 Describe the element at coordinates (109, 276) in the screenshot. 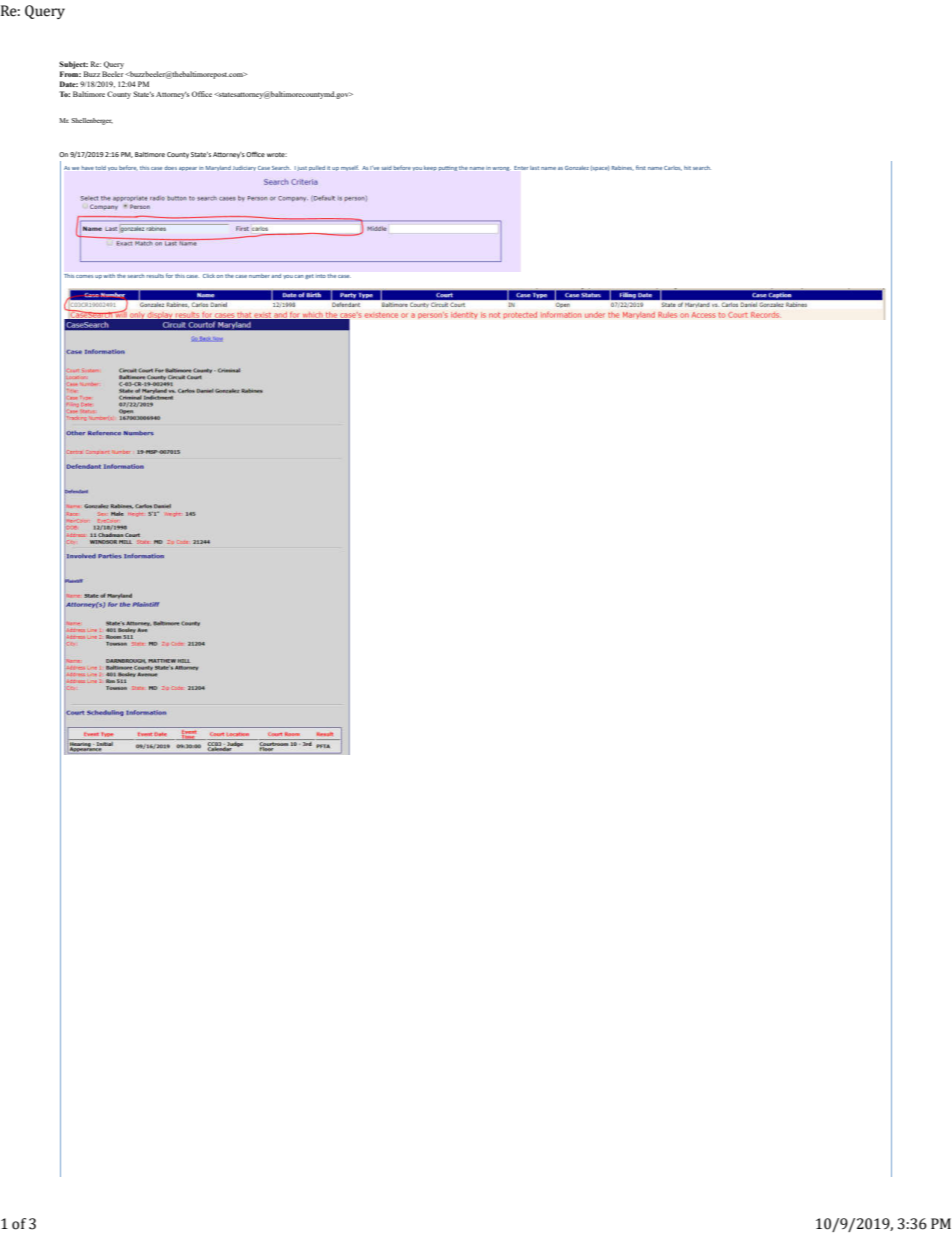

I see `with` at that location.
